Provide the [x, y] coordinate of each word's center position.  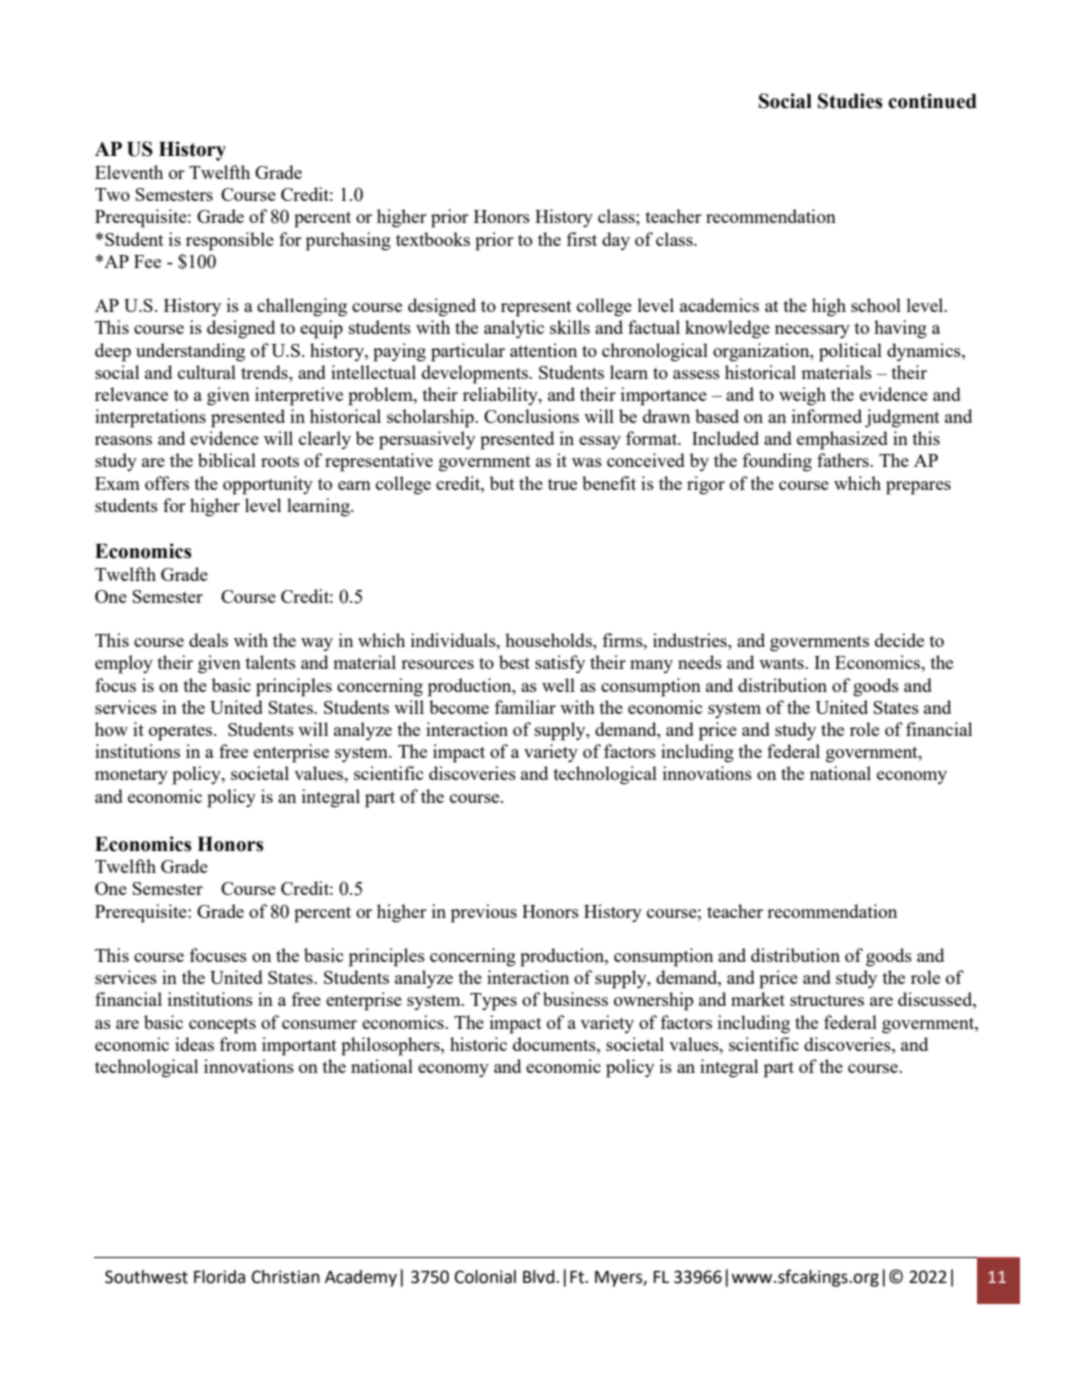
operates [182, 733]
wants [782, 663]
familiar [525, 707]
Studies [850, 101]
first [581, 239]
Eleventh [129, 172]
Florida [219, 1277]
